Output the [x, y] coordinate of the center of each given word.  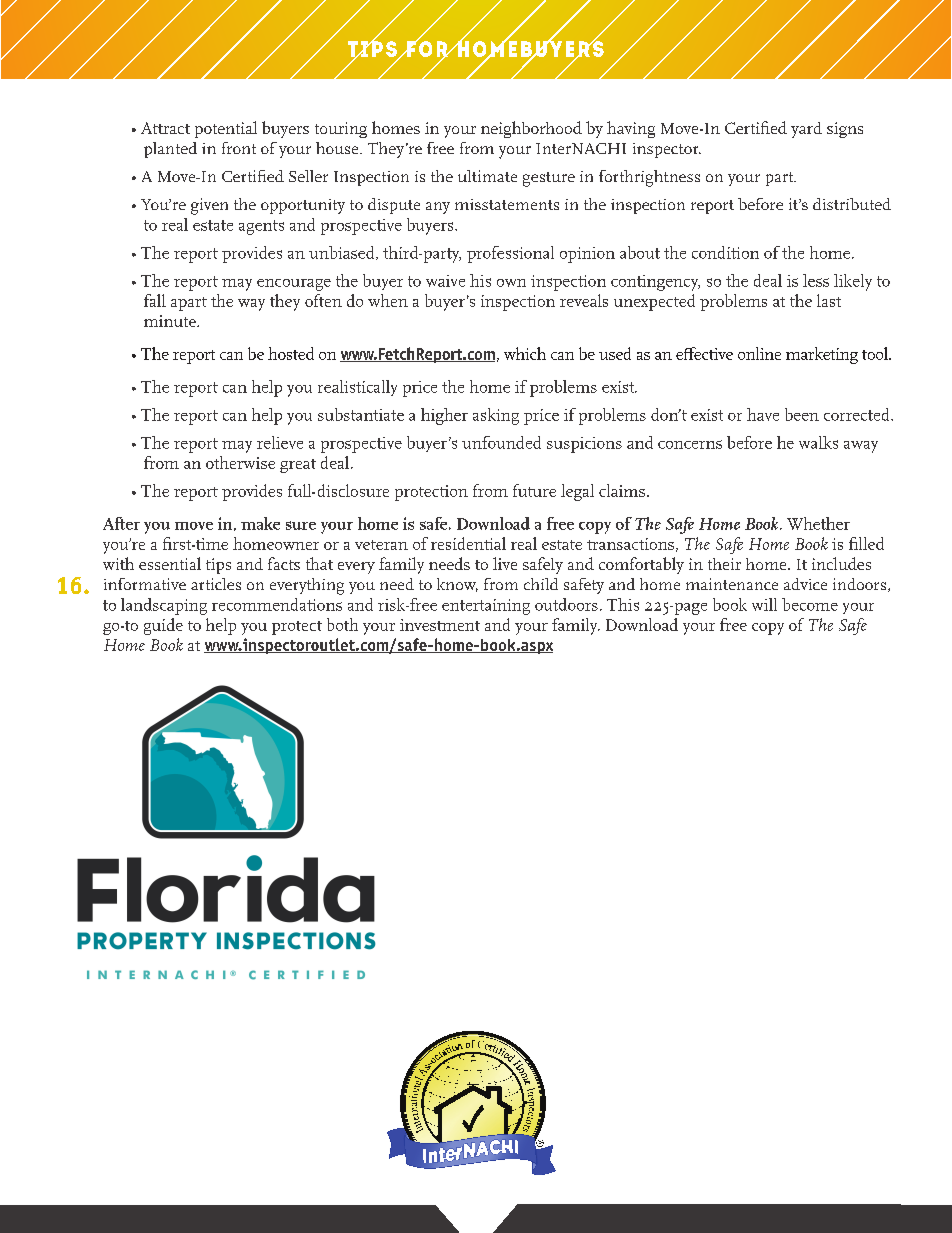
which [525, 353]
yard [806, 130]
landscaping [164, 606]
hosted [291, 353]
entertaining [486, 607]
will [764, 604]
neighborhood [531, 129]
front [239, 148]
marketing [822, 355]
